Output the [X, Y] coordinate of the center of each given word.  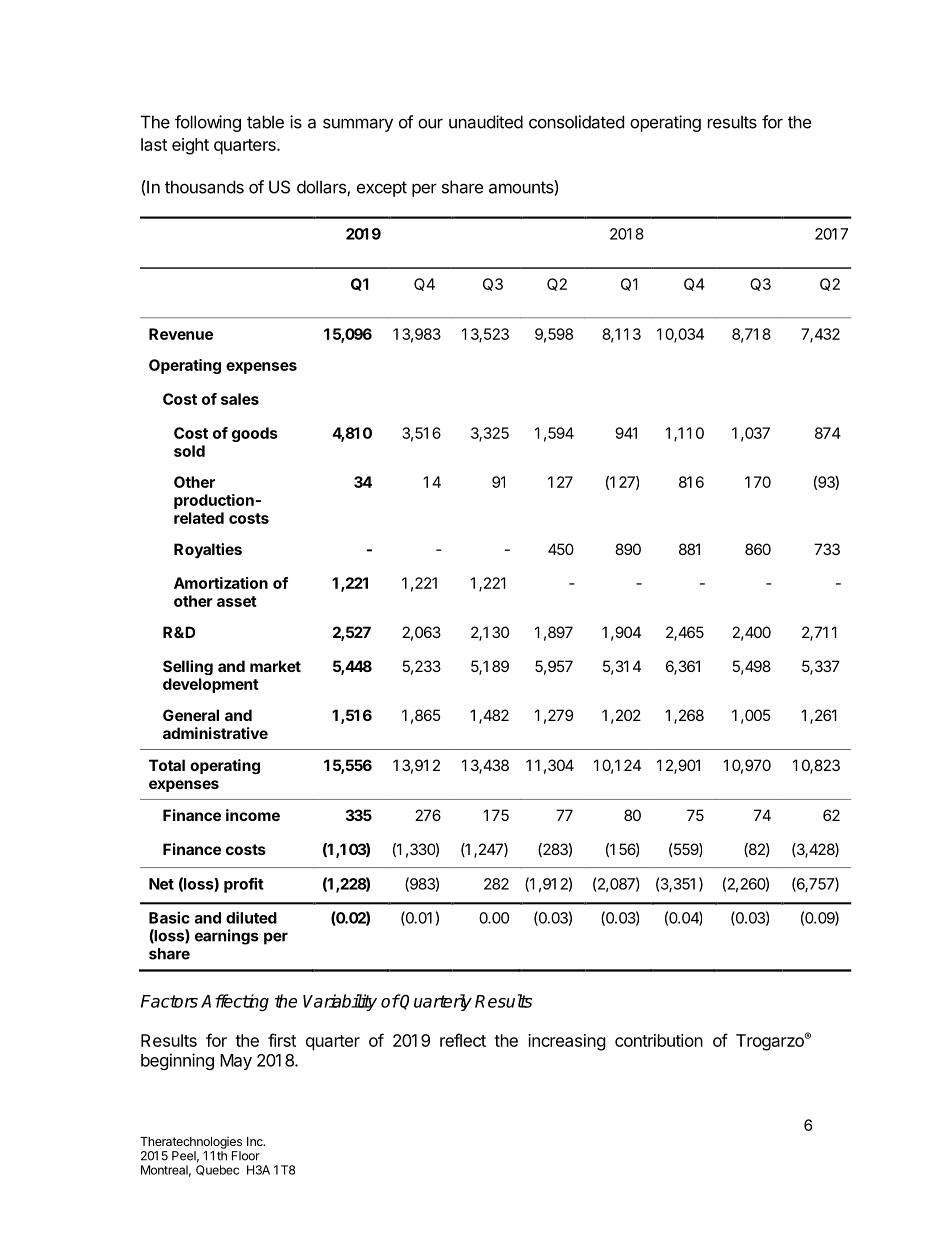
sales [240, 399]
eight [190, 146]
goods [255, 434]
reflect [463, 1040]
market [275, 666]
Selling [188, 667]
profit [244, 885]
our [430, 124]
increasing [567, 1042]
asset [237, 601]
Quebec [217, 1170]
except [382, 189]
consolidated [576, 122]
